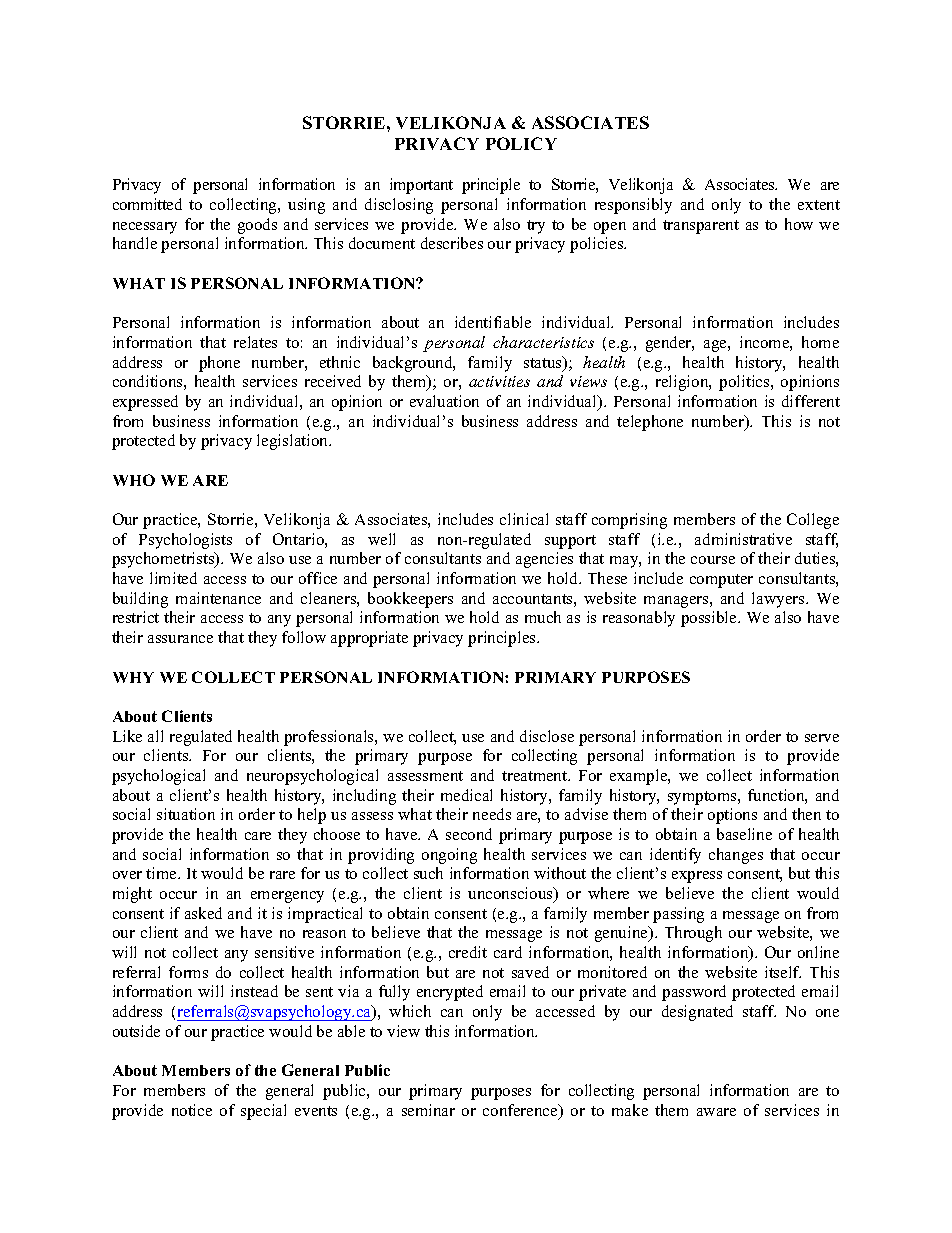 This image has height=1233, width=952. Describe the element at coordinates (701, 227) in the image. I see `transparent` at that location.
